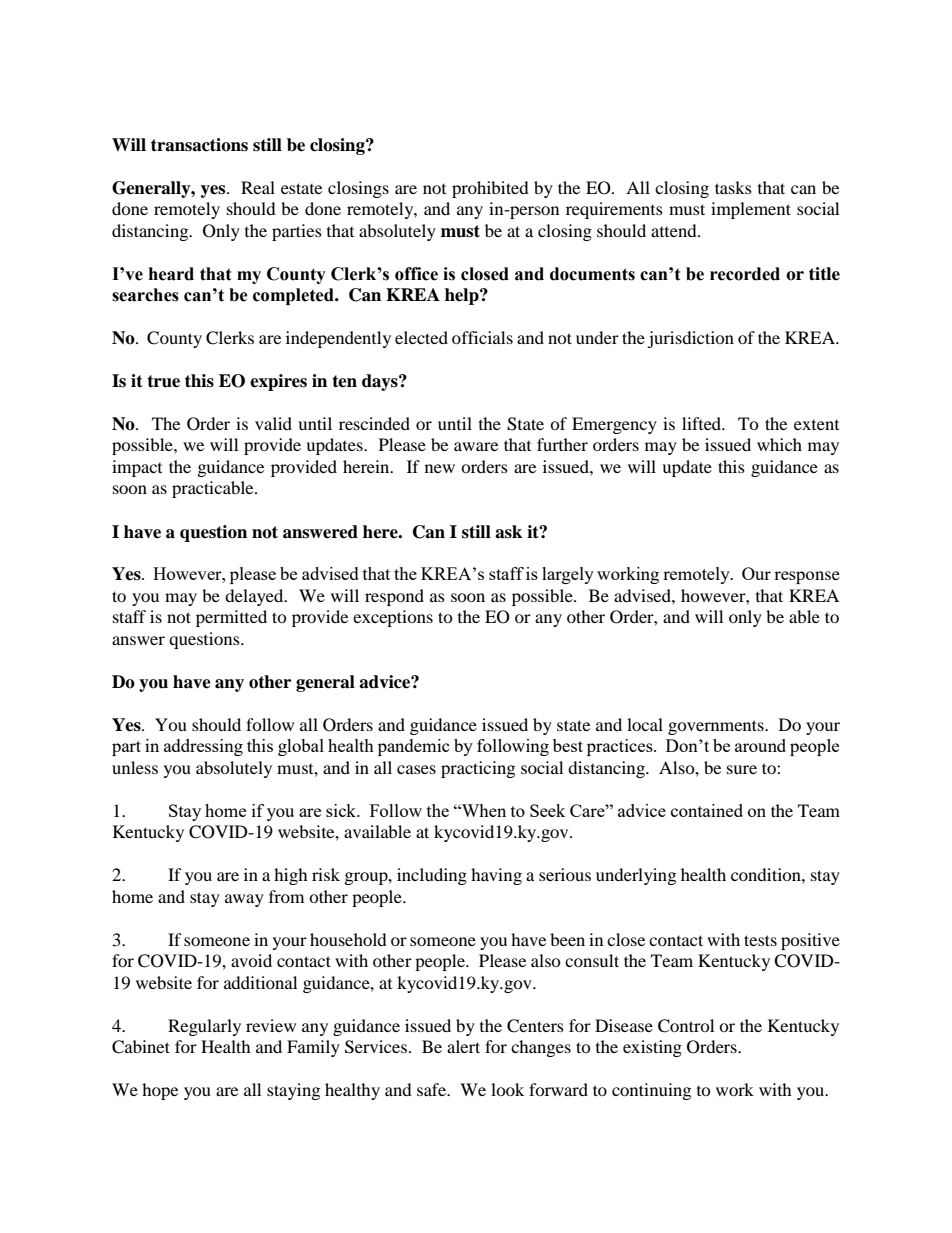  Describe the element at coordinates (703, 423) in the document. I see `lifted` at that location.
